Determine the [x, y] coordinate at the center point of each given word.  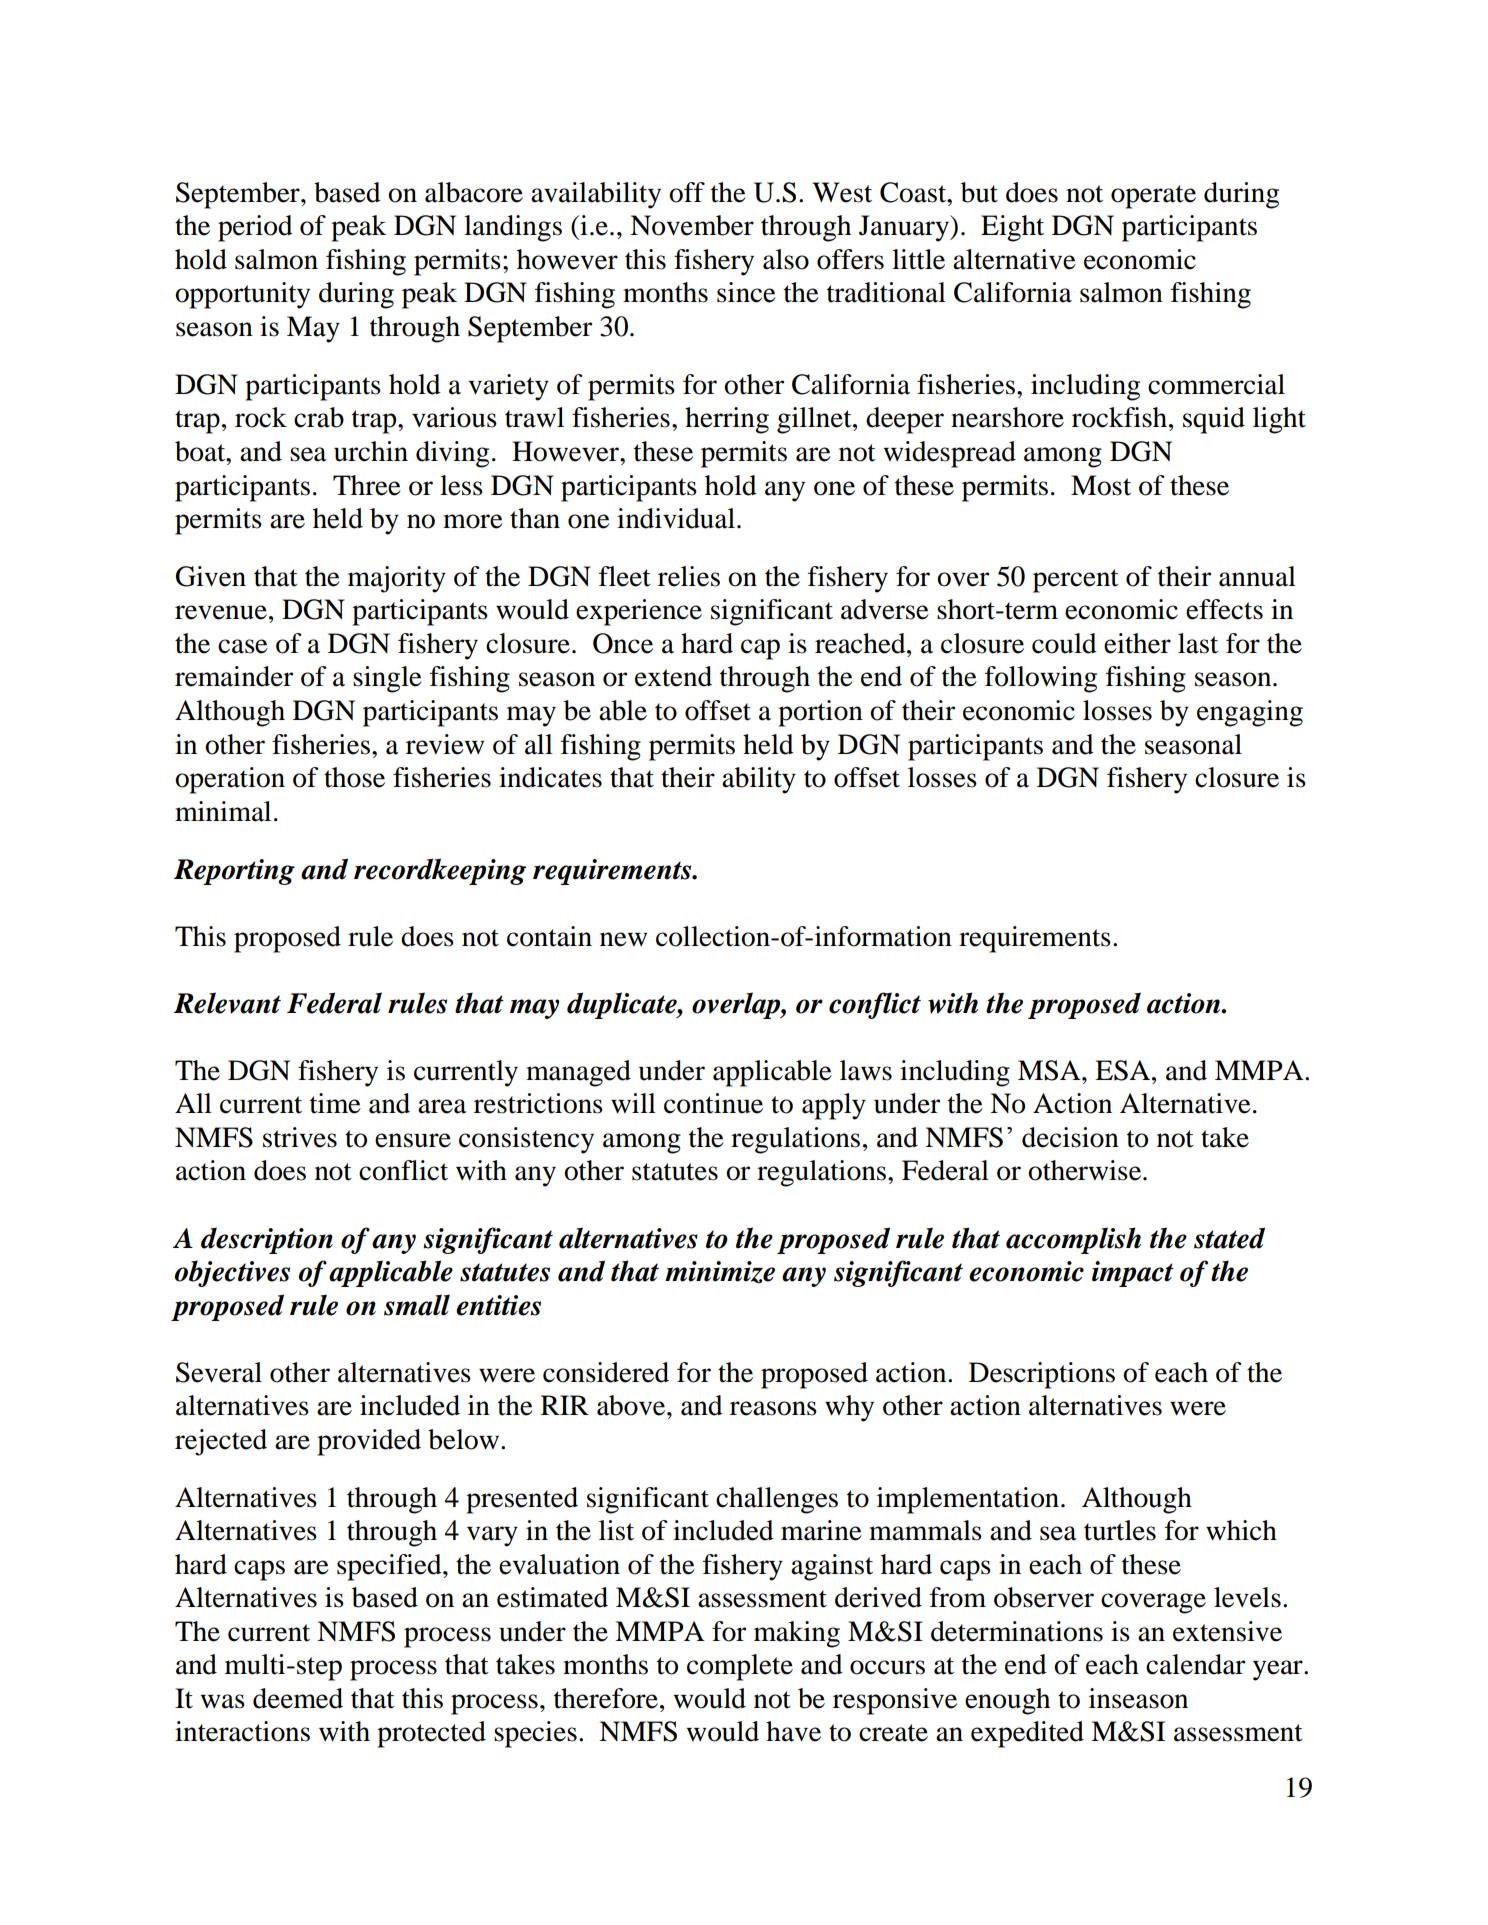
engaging [1250, 713]
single [387, 679]
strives [300, 1137]
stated [1229, 1238]
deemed [298, 1698]
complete [740, 1667]
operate [1153, 197]
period [255, 228]
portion [820, 713]
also [786, 259]
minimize [720, 1272]
